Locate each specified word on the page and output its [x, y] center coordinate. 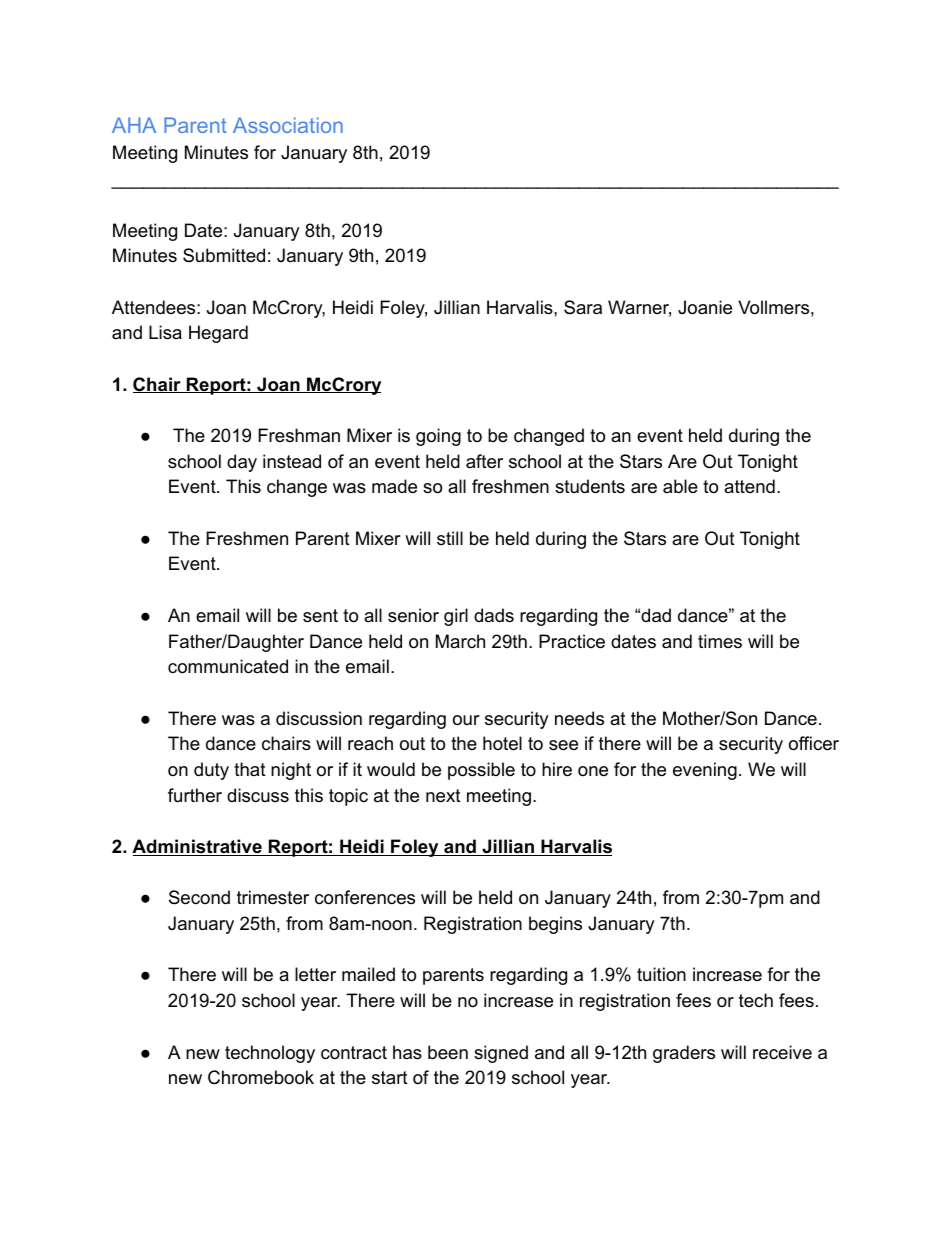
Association [288, 125]
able [680, 486]
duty [211, 771]
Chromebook [261, 1077]
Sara [583, 307]
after [484, 461]
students [590, 486]
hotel [502, 743]
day [242, 463]
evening [705, 771]
